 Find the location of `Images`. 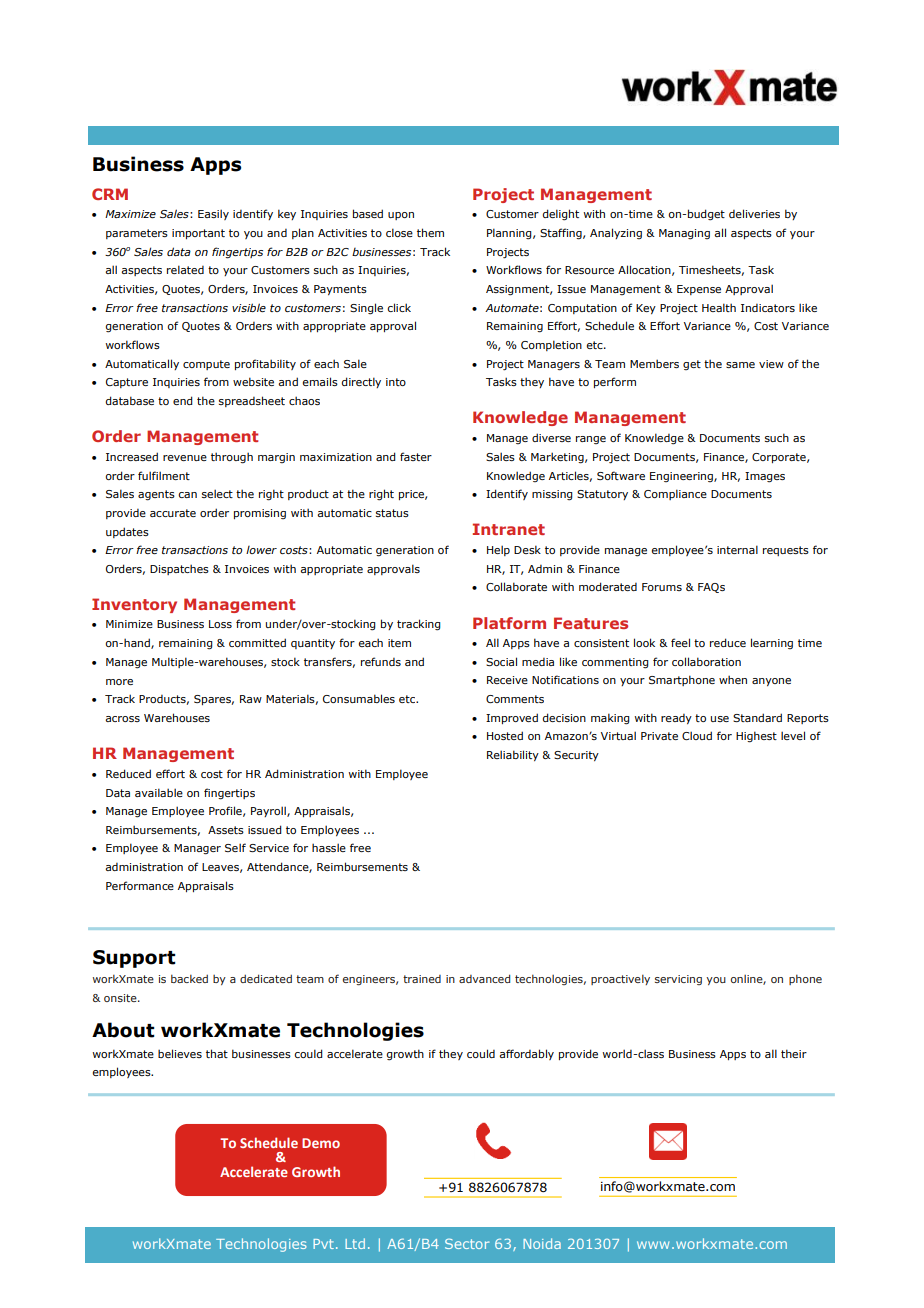

Images is located at coordinates (765, 477).
